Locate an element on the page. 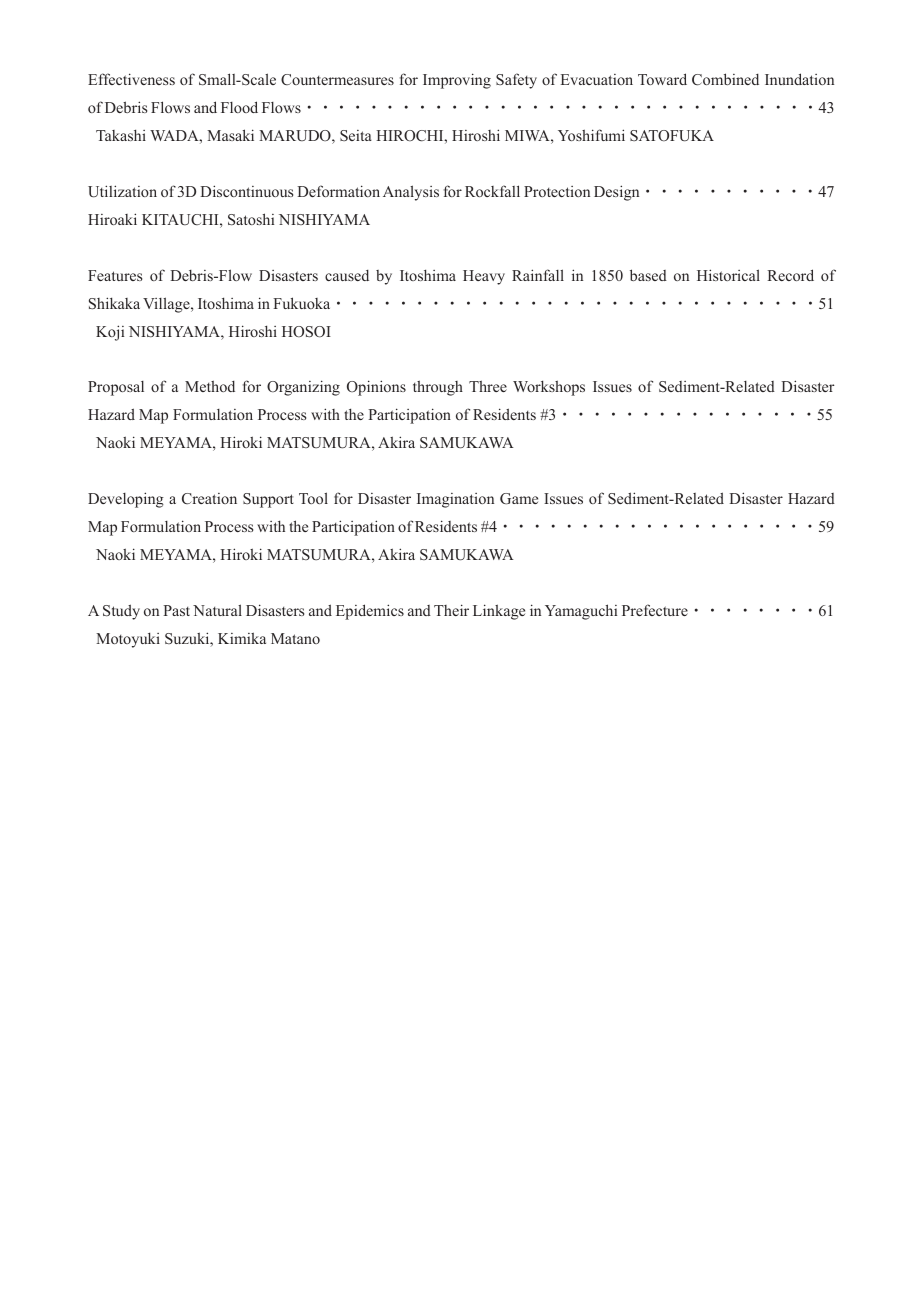  Flood is located at coordinates (239, 107).
